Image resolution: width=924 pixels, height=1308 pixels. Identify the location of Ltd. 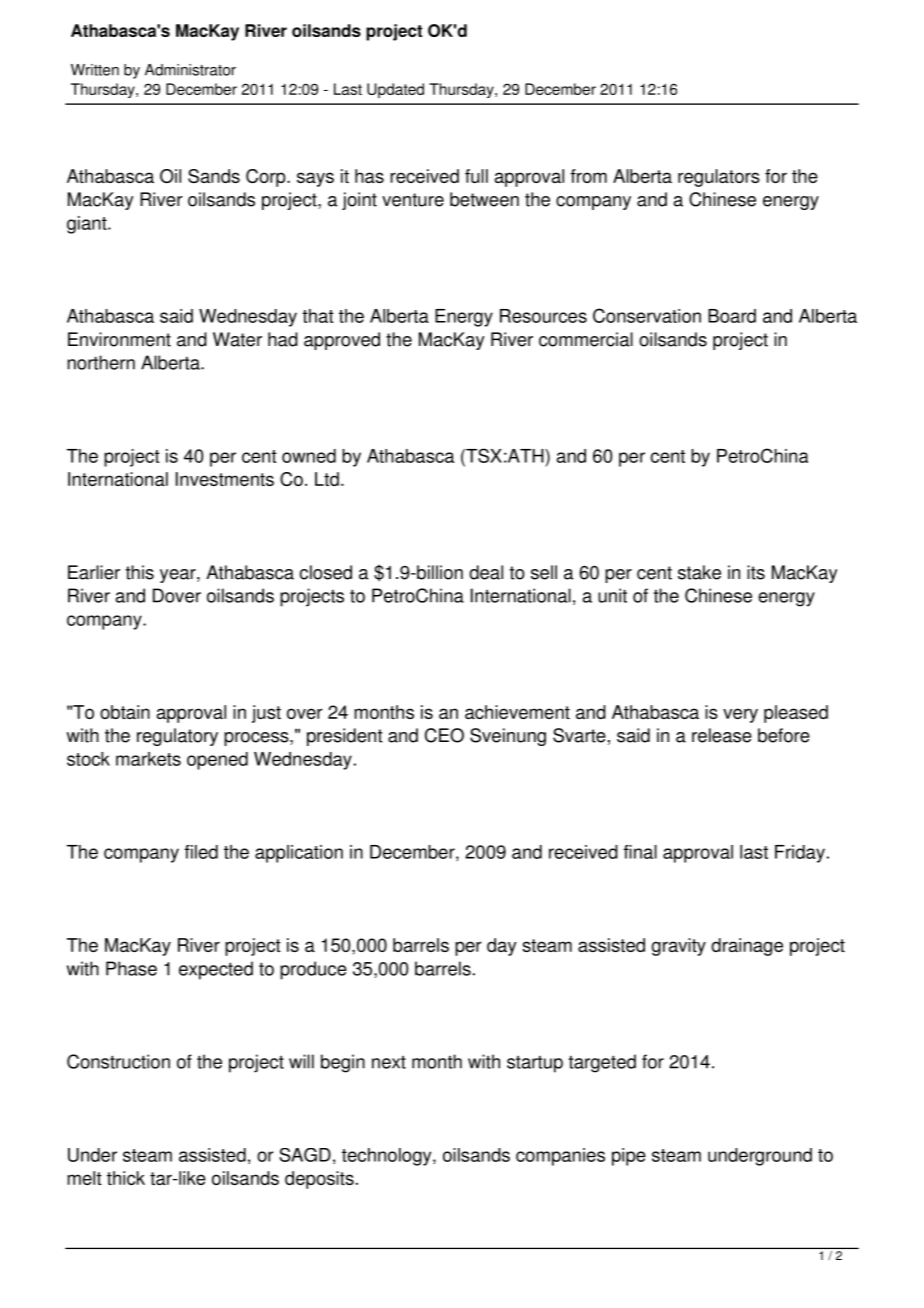
(327, 479).
